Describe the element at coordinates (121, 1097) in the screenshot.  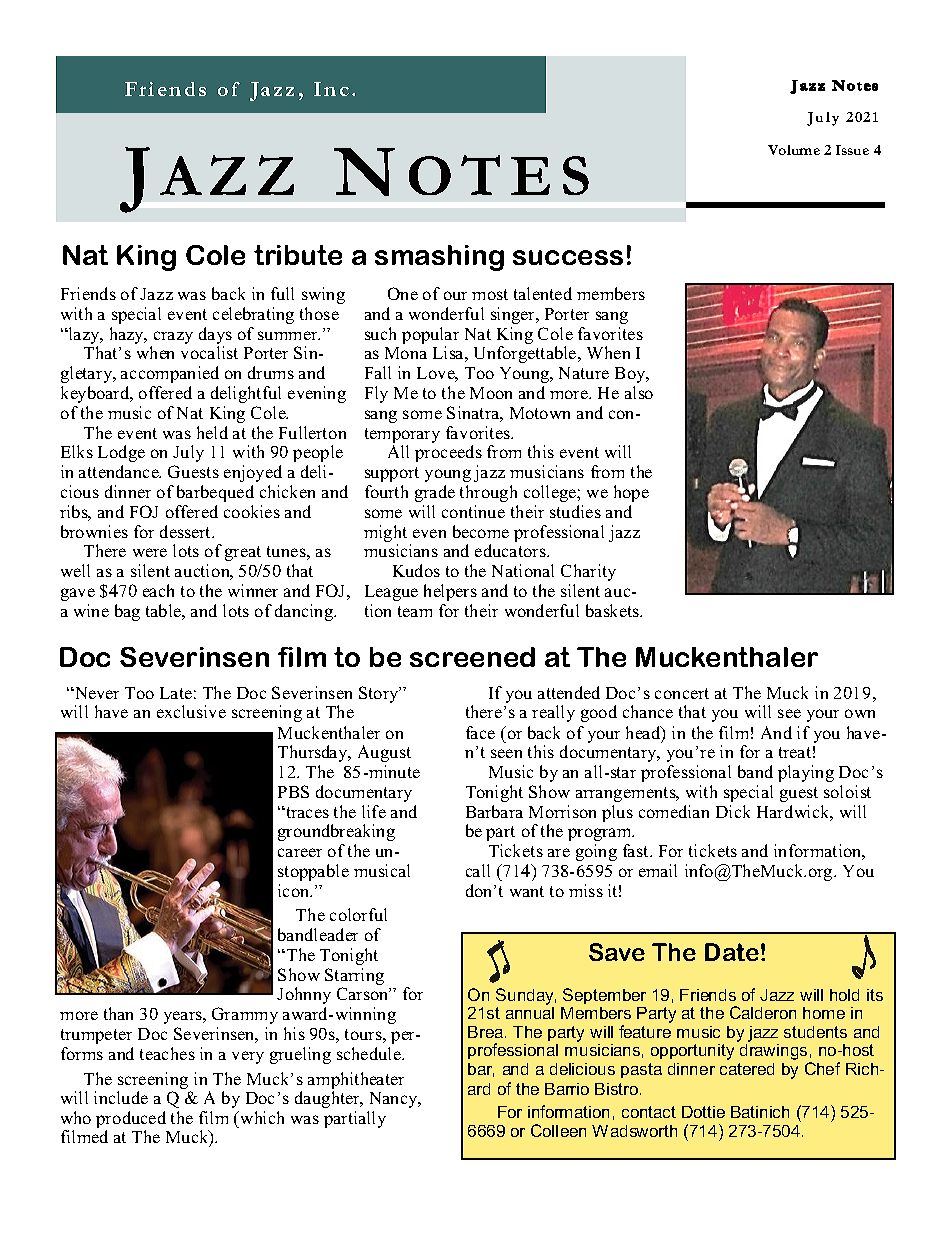
I see `include` at that location.
